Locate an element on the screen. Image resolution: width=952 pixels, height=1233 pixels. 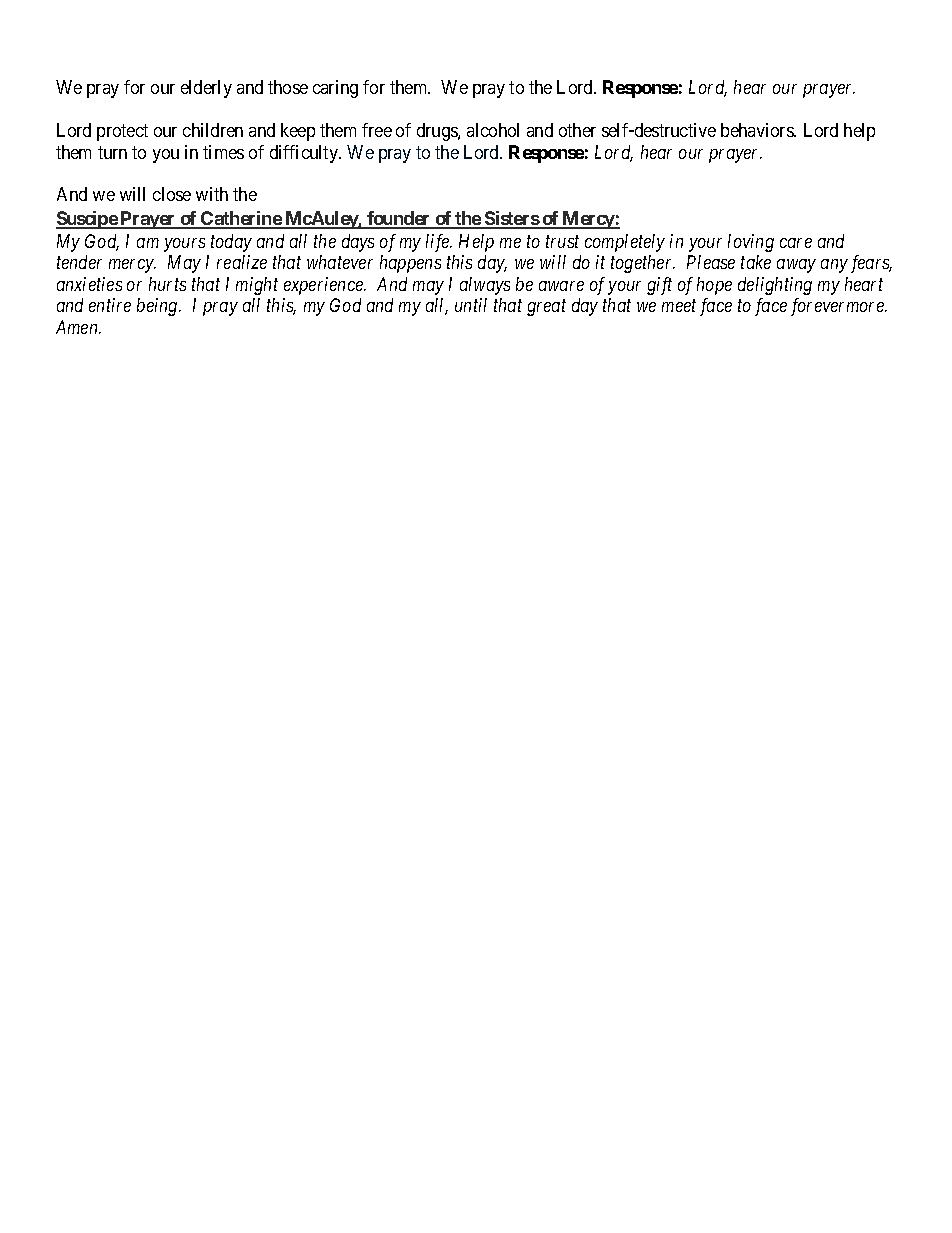
times is located at coordinates (223, 152).
